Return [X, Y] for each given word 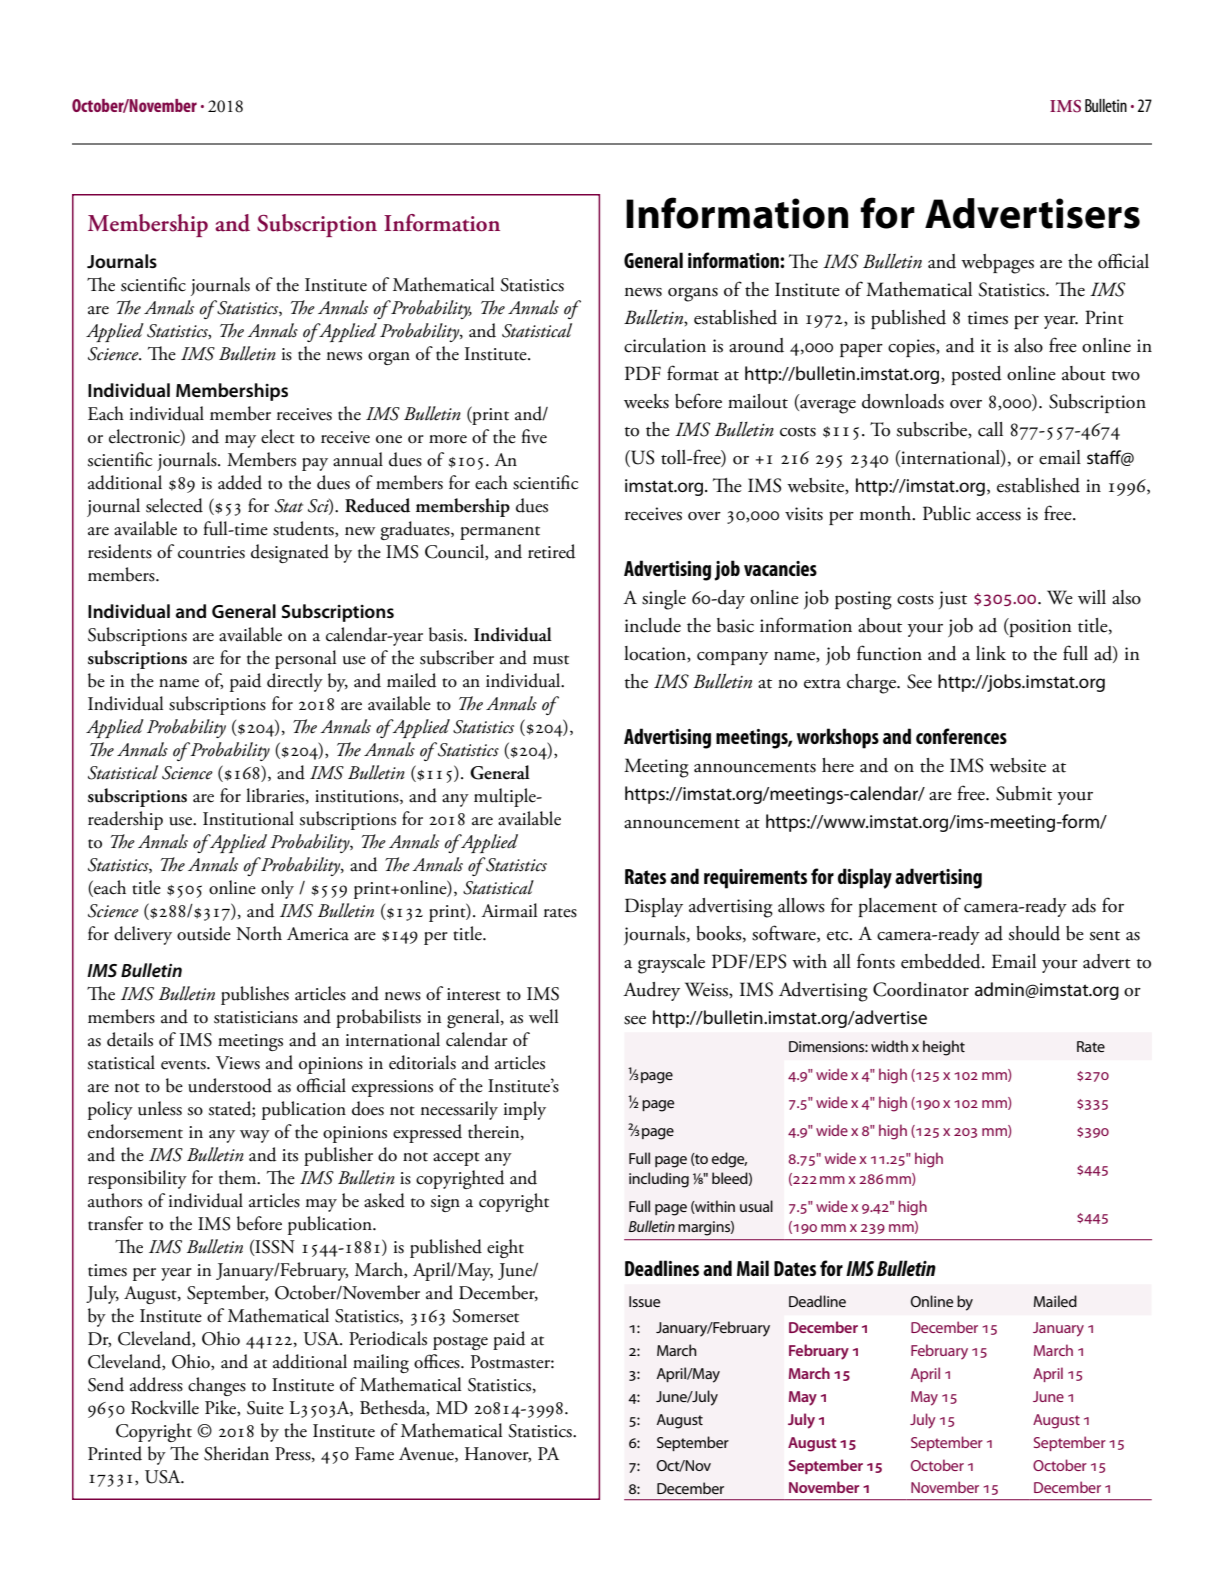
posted [976, 375]
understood [230, 1085]
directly [295, 682]
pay [315, 464]
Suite [265, 1408]
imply [525, 1110]
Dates [795, 1268]
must [551, 660]
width [889, 1046]
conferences [961, 736]
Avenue [427, 1454]
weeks [646, 401]
